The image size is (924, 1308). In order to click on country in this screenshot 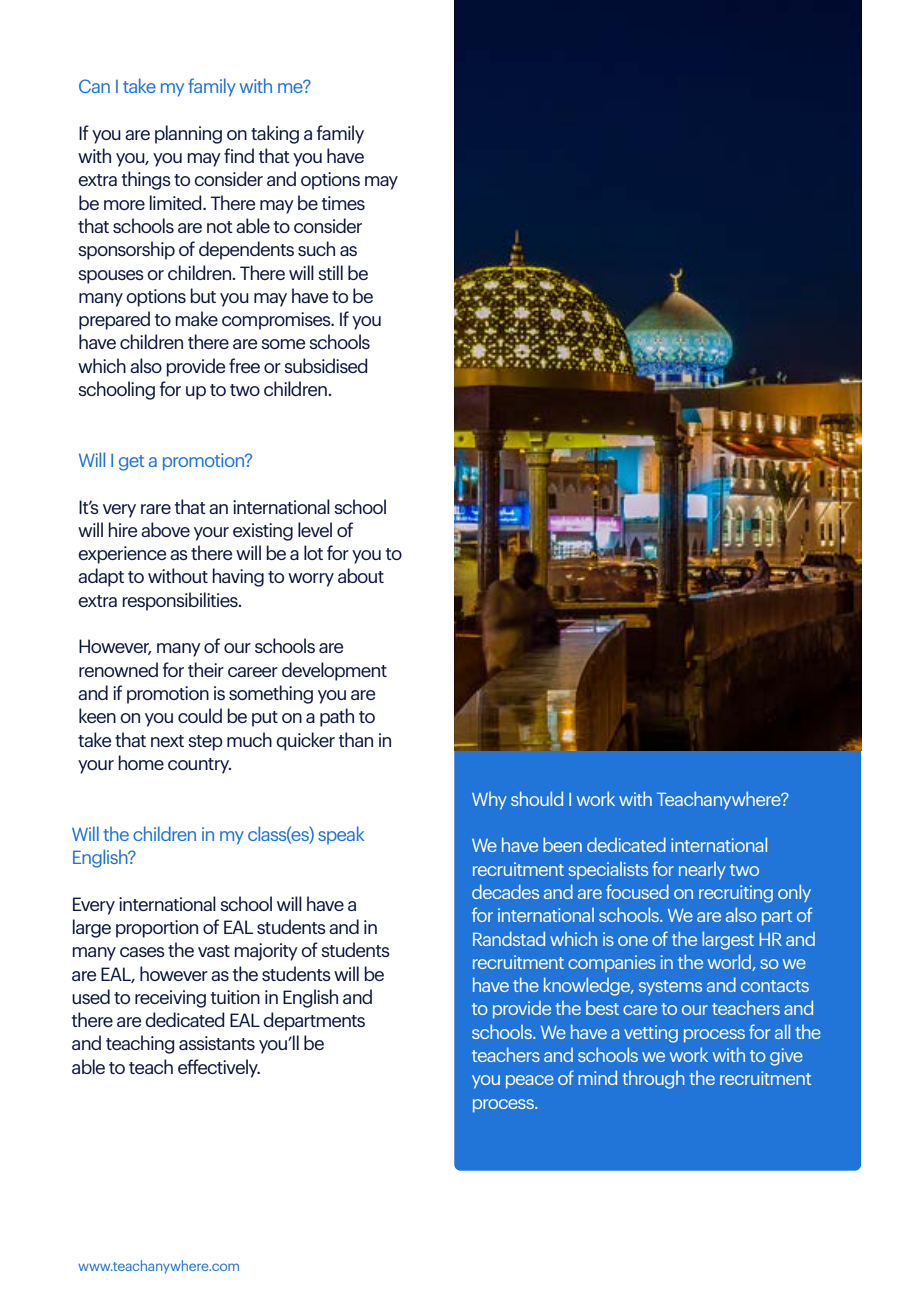, I will do `click(199, 766)`.
